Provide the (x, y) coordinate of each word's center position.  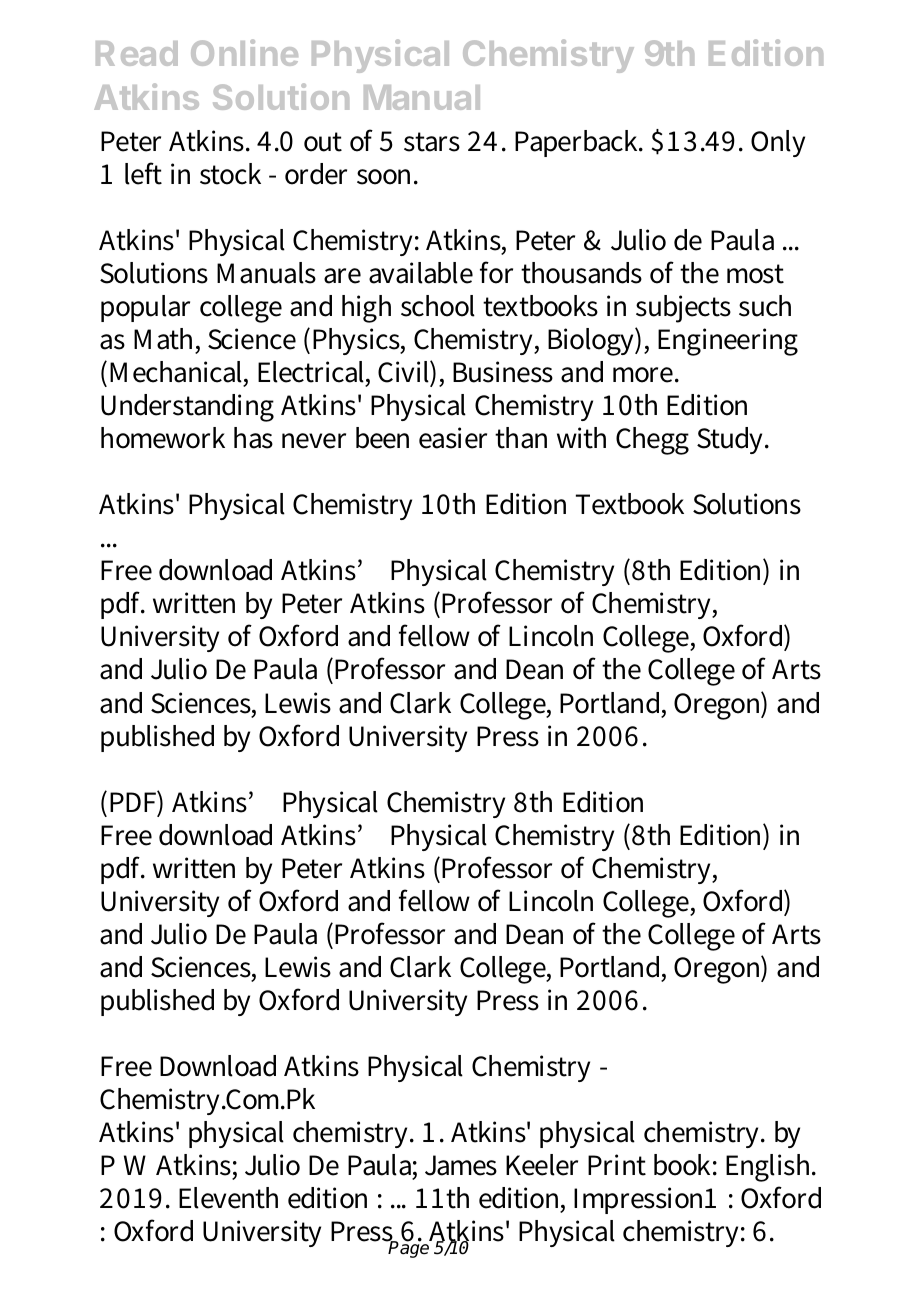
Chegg (652, 441)
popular (145, 308)
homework (163, 438)
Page (409, 1249)
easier (453, 438)
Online (244, 52)
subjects (683, 309)
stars (432, 142)
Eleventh (228, 1198)
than (521, 438)
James (461, 1165)
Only (778, 143)
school (438, 306)
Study (732, 440)
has (253, 438)
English (770, 1168)
